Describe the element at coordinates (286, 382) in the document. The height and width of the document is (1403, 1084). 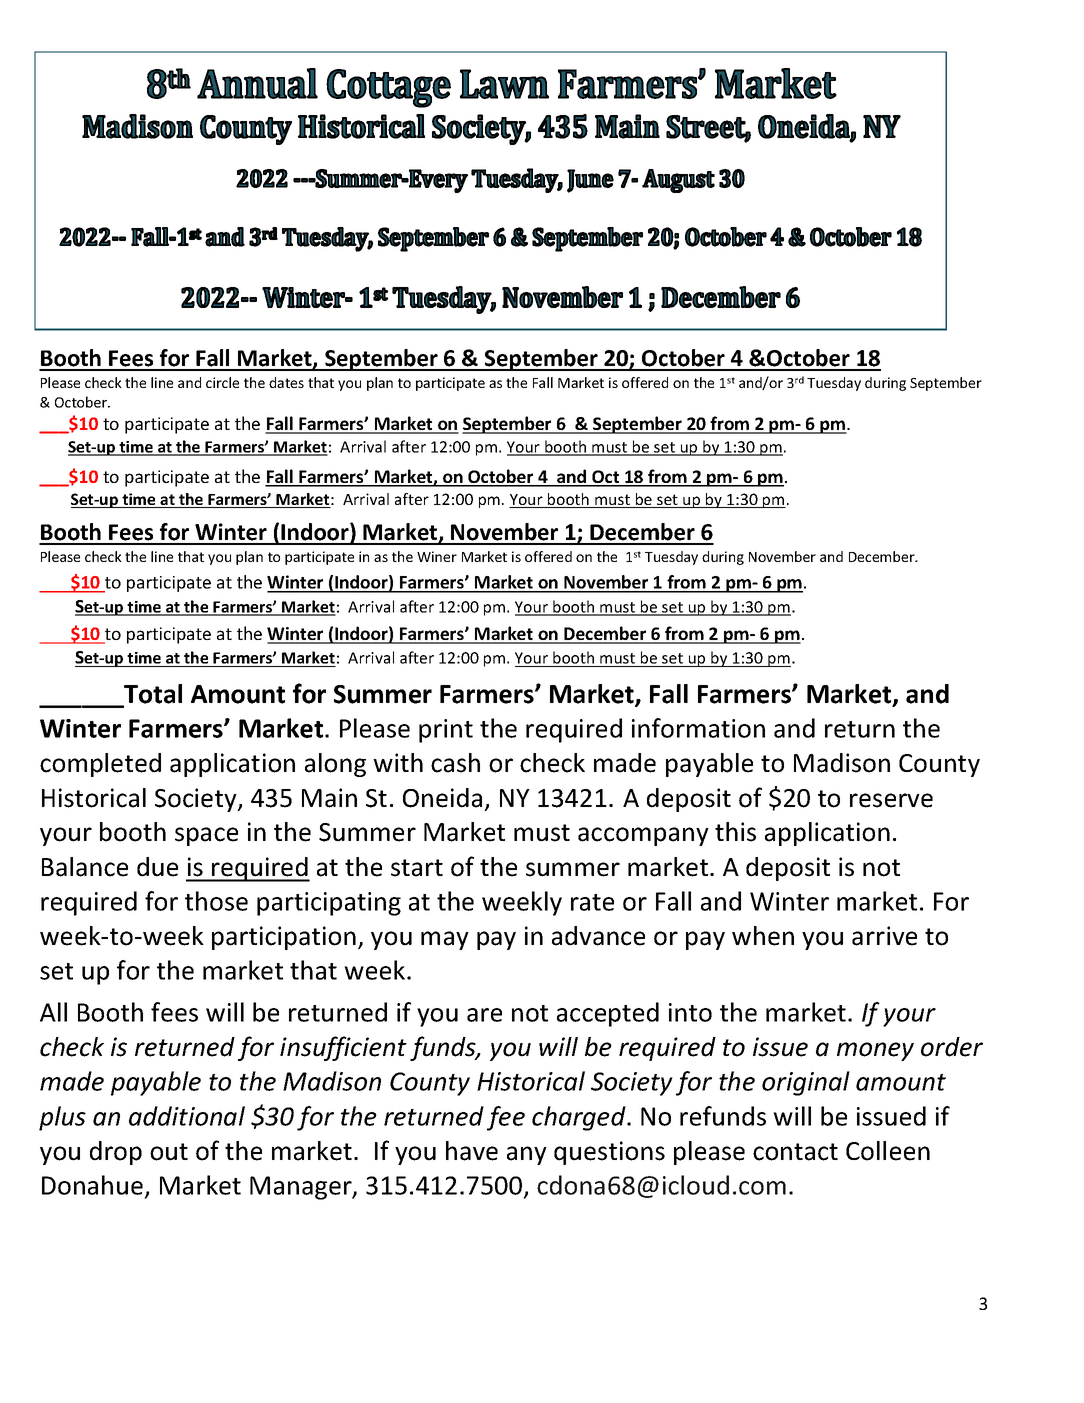
I see `dates` at that location.
